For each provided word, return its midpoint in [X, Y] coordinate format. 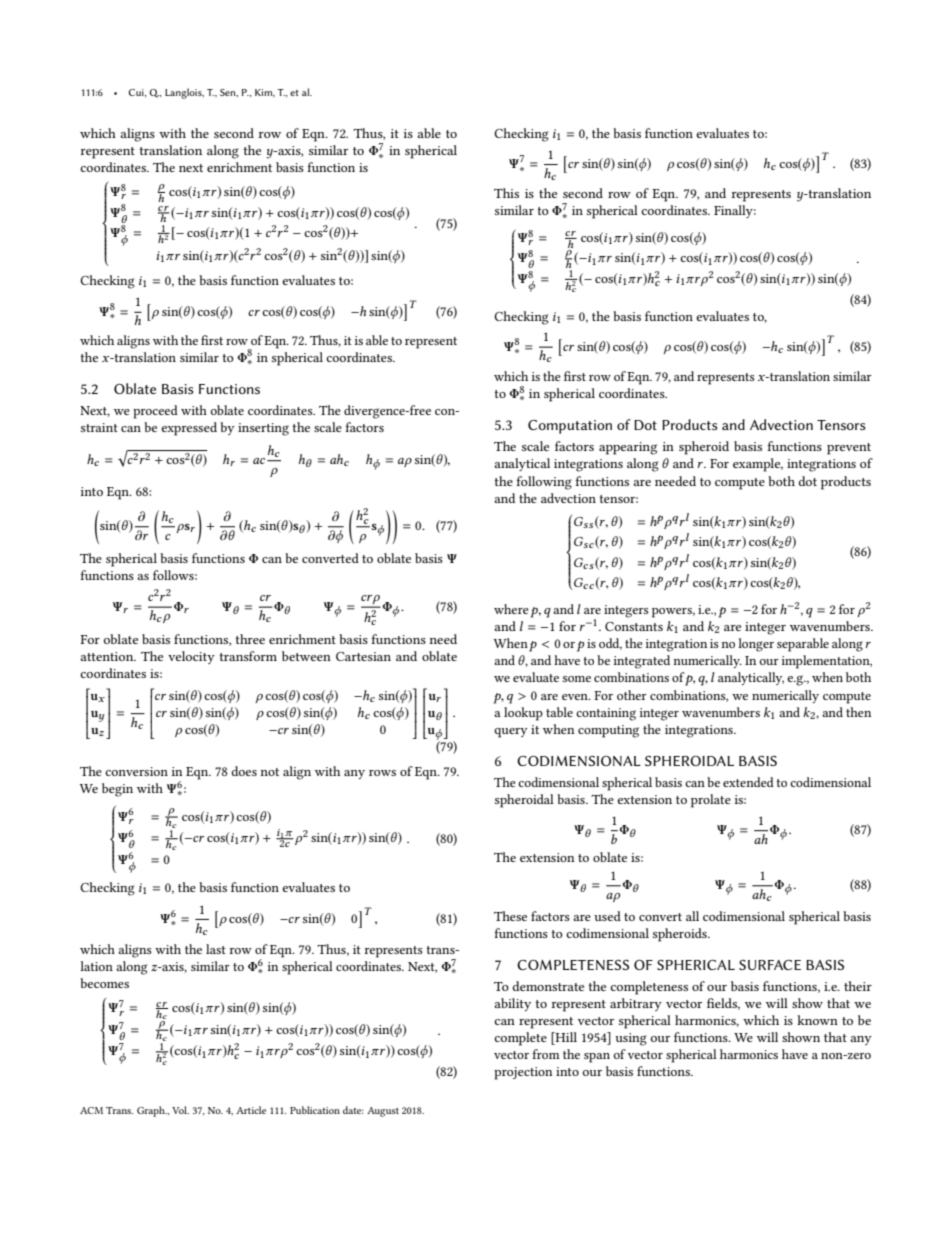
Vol [180, 1110]
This [506, 193]
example [758, 465]
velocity [191, 657]
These [510, 916]
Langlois [184, 93]
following [544, 483]
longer [756, 645]
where [511, 609]
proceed [155, 412]
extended [748, 782]
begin [117, 790]
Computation [570, 427]
